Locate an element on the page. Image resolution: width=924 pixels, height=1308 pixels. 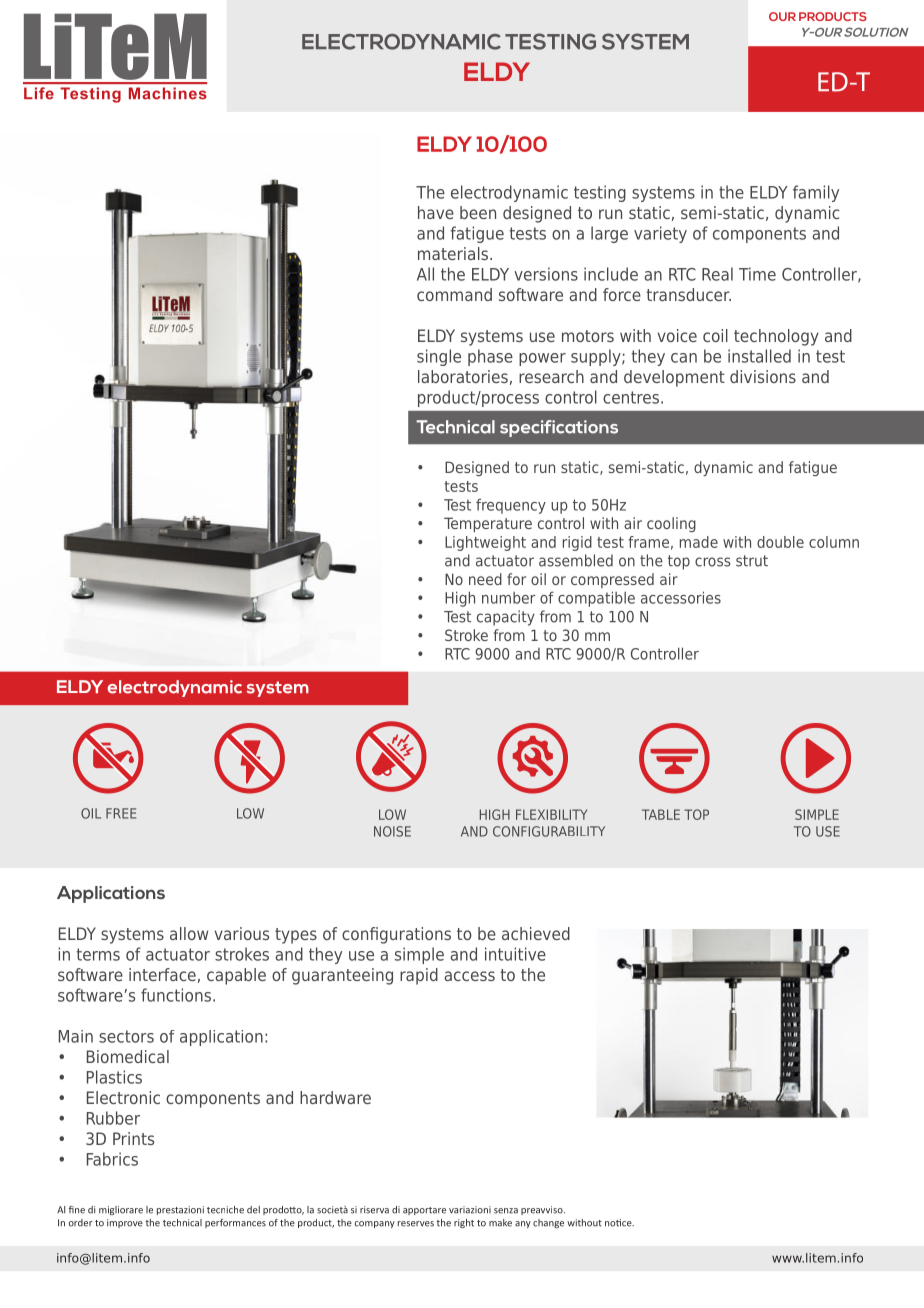
TABLE is located at coordinates (661, 814).
